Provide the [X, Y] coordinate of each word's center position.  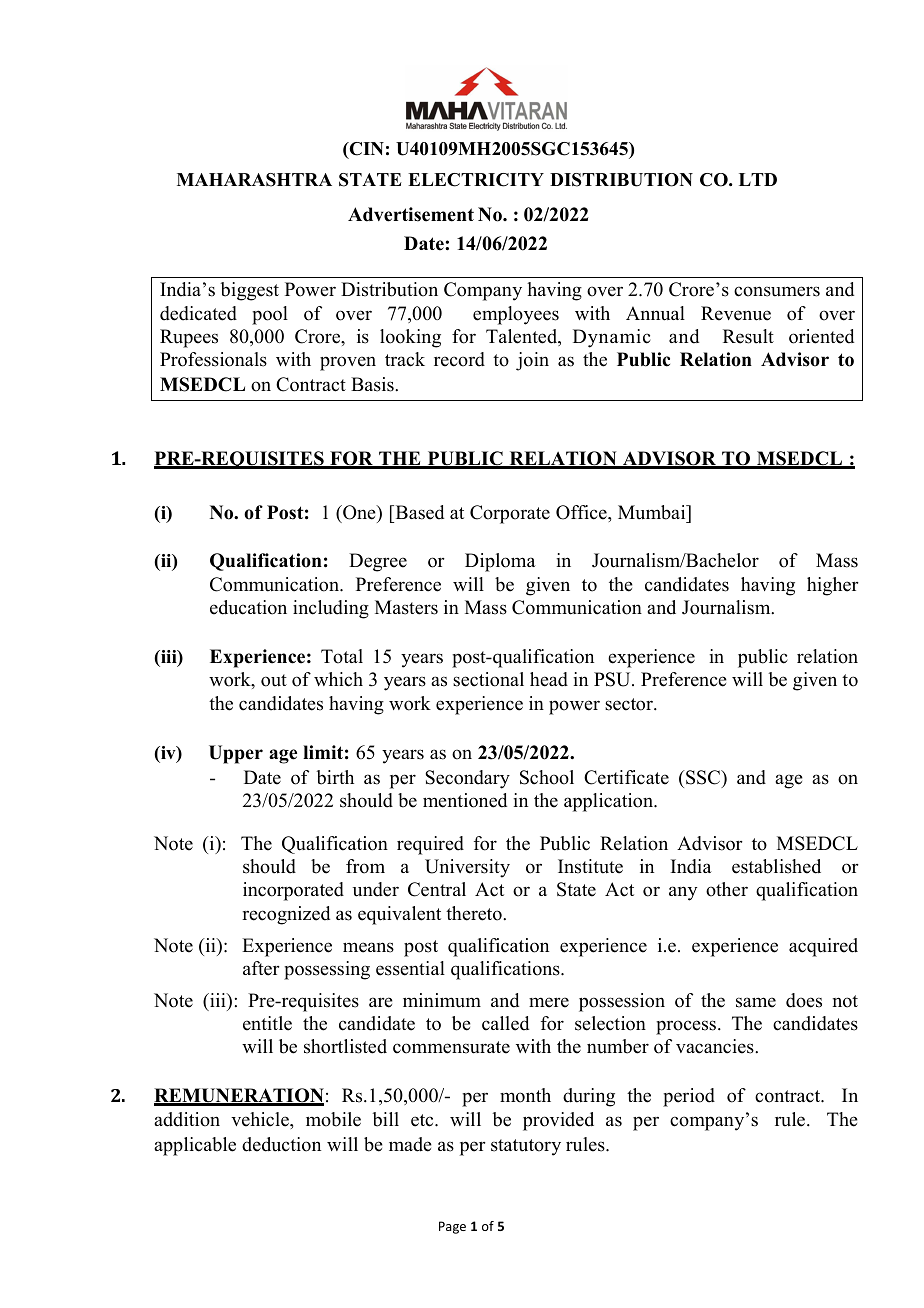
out [274, 680]
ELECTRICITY [476, 180]
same [756, 1002]
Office [582, 512]
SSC [703, 777]
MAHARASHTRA [254, 180]
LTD [758, 179]
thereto [475, 913]
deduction [281, 1144]
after [261, 968]
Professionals [213, 359]
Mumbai [653, 512]
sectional [488, 679]
